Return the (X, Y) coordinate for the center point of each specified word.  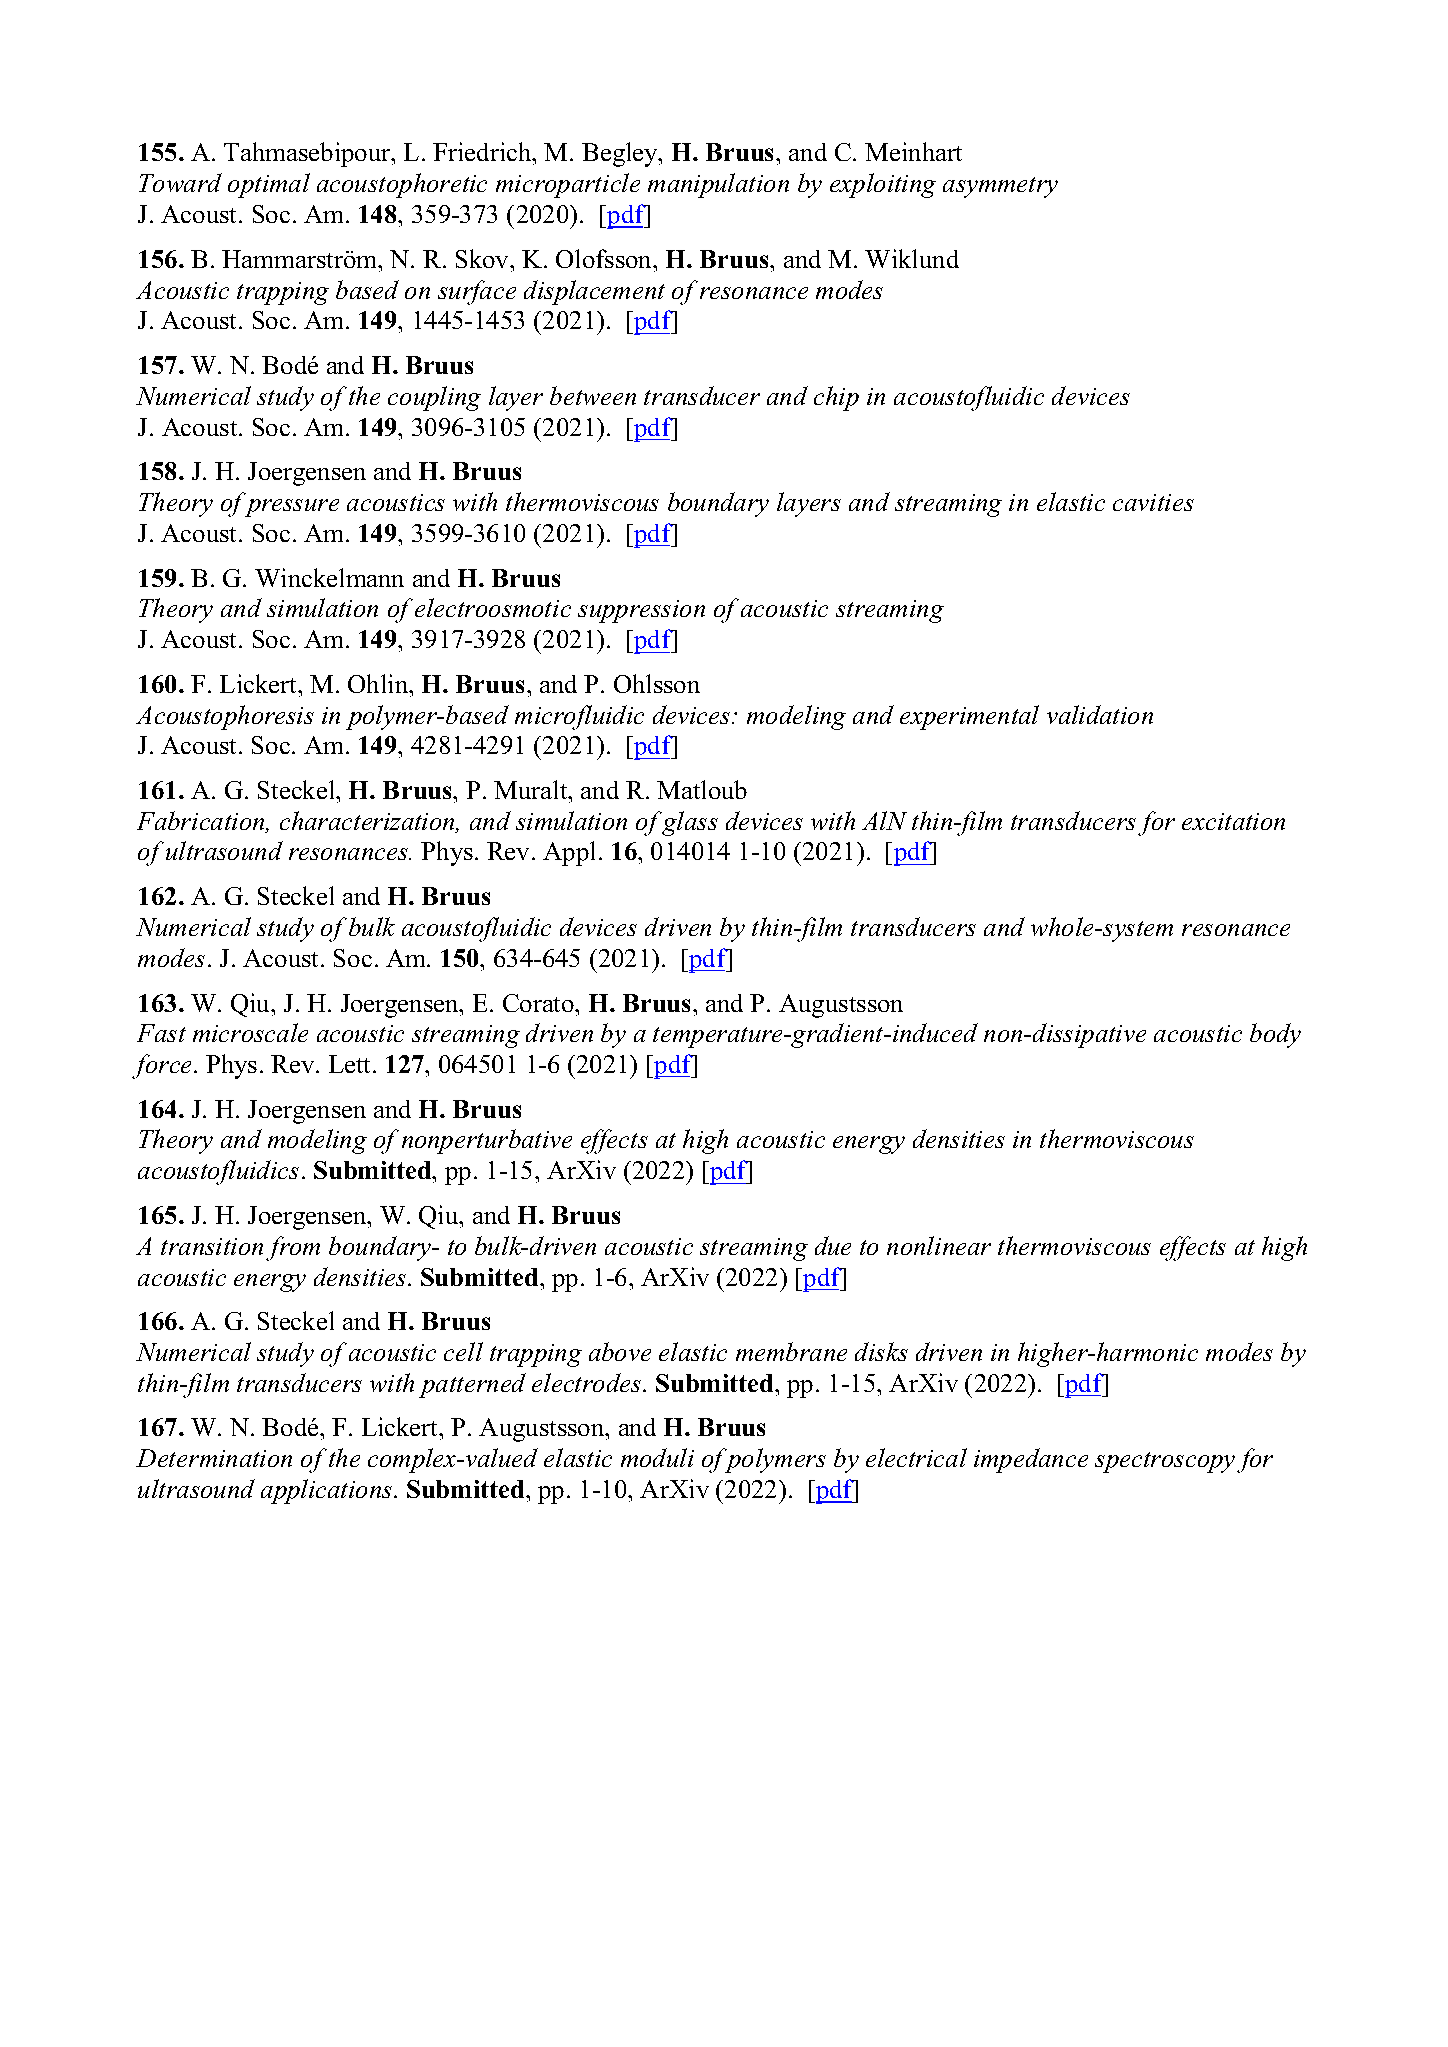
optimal (269, 185)
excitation (1233, 821)
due (833, 1245)
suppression (641, 611)
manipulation (718, 185)
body (1275, 1035)
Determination (214, 1458)
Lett (351, 1064)
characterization (368, 822)
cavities (1153, 502)
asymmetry (1000, 187)
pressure (292, 508)
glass (690, 823)
